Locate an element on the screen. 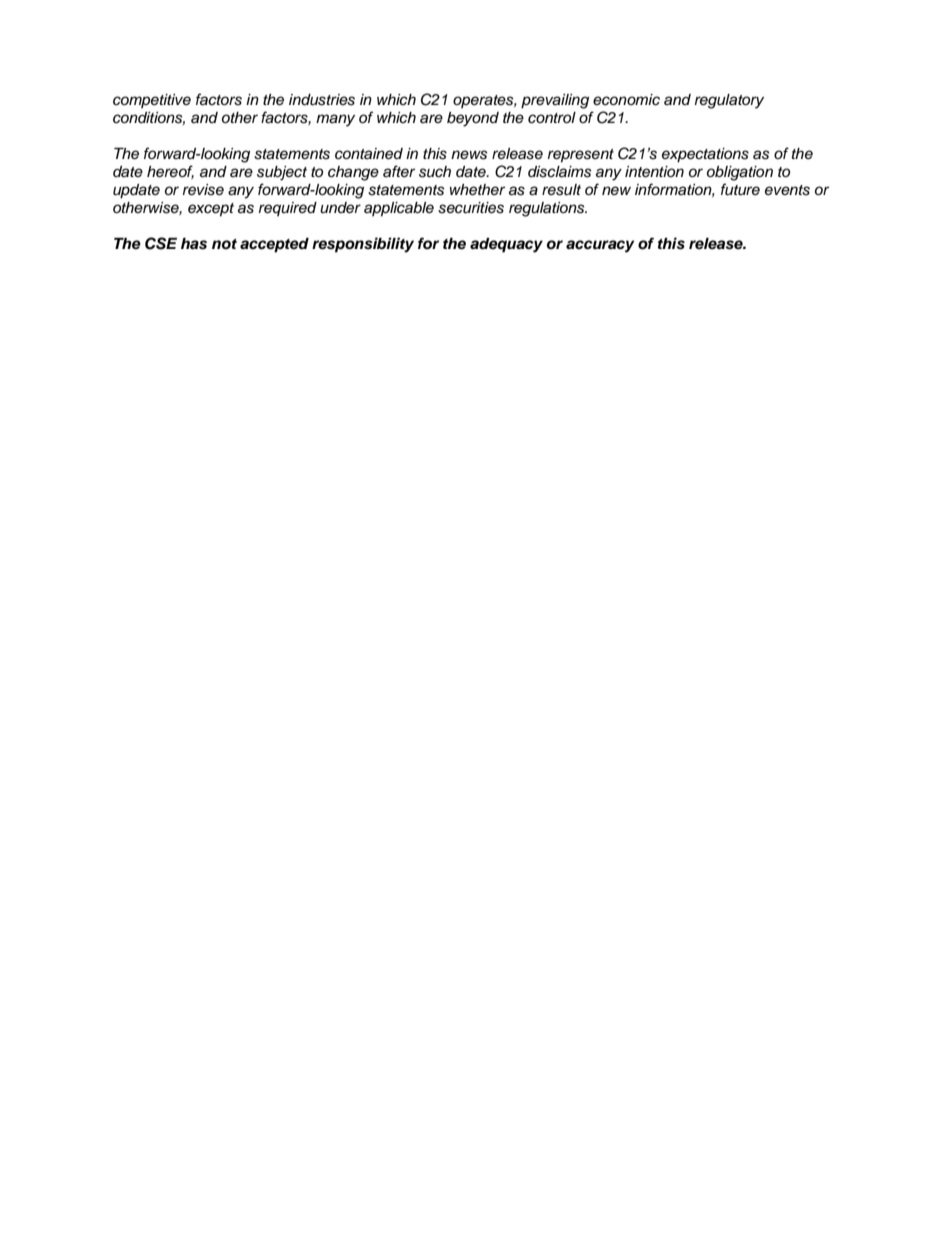 Image resolution: width=952 pixels, height=1233 pixels. such is located at coordinates (435, 172).
